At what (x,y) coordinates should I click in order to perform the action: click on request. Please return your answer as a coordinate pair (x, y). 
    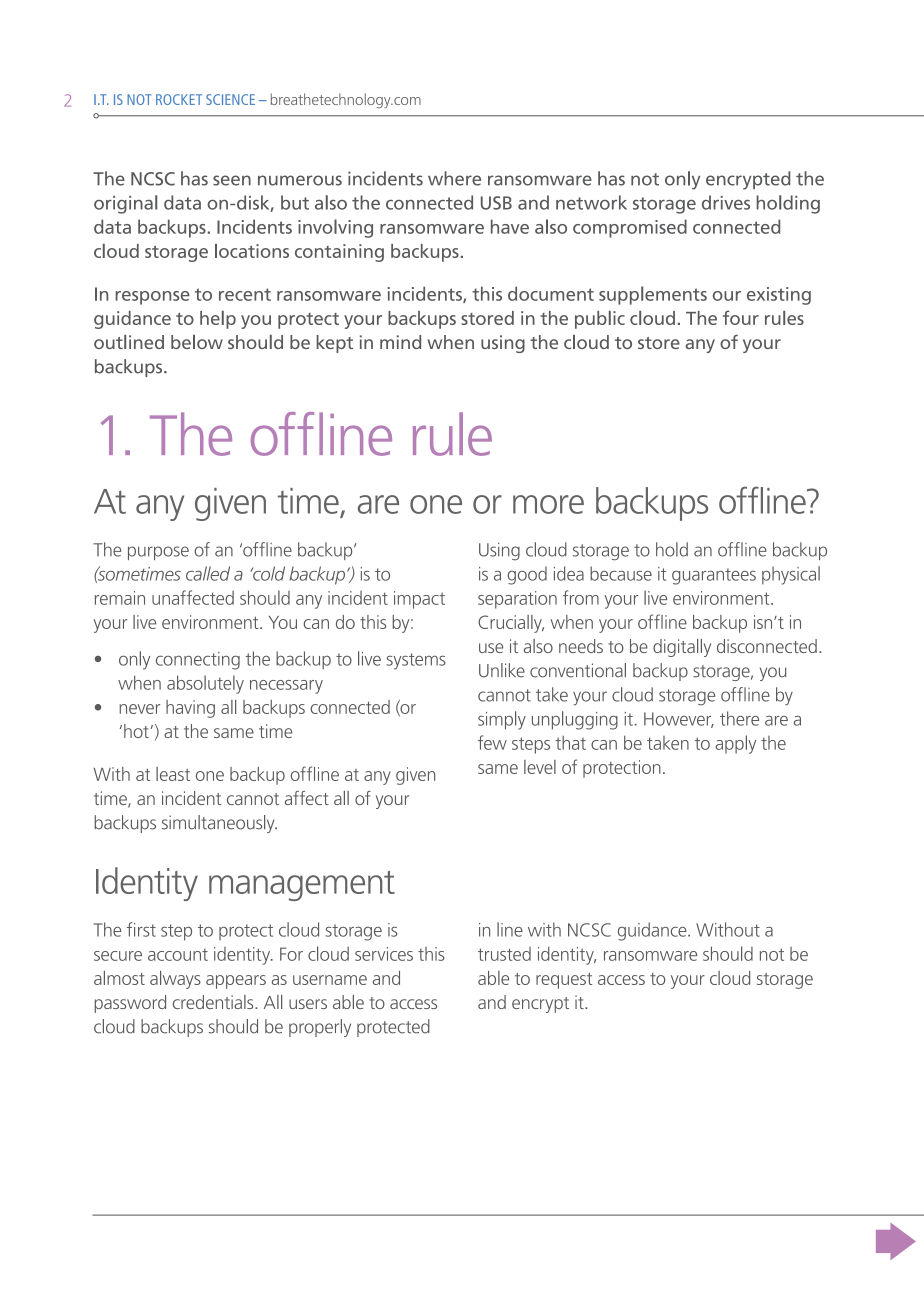
    Looking at the image, I should click on (564, 981).
